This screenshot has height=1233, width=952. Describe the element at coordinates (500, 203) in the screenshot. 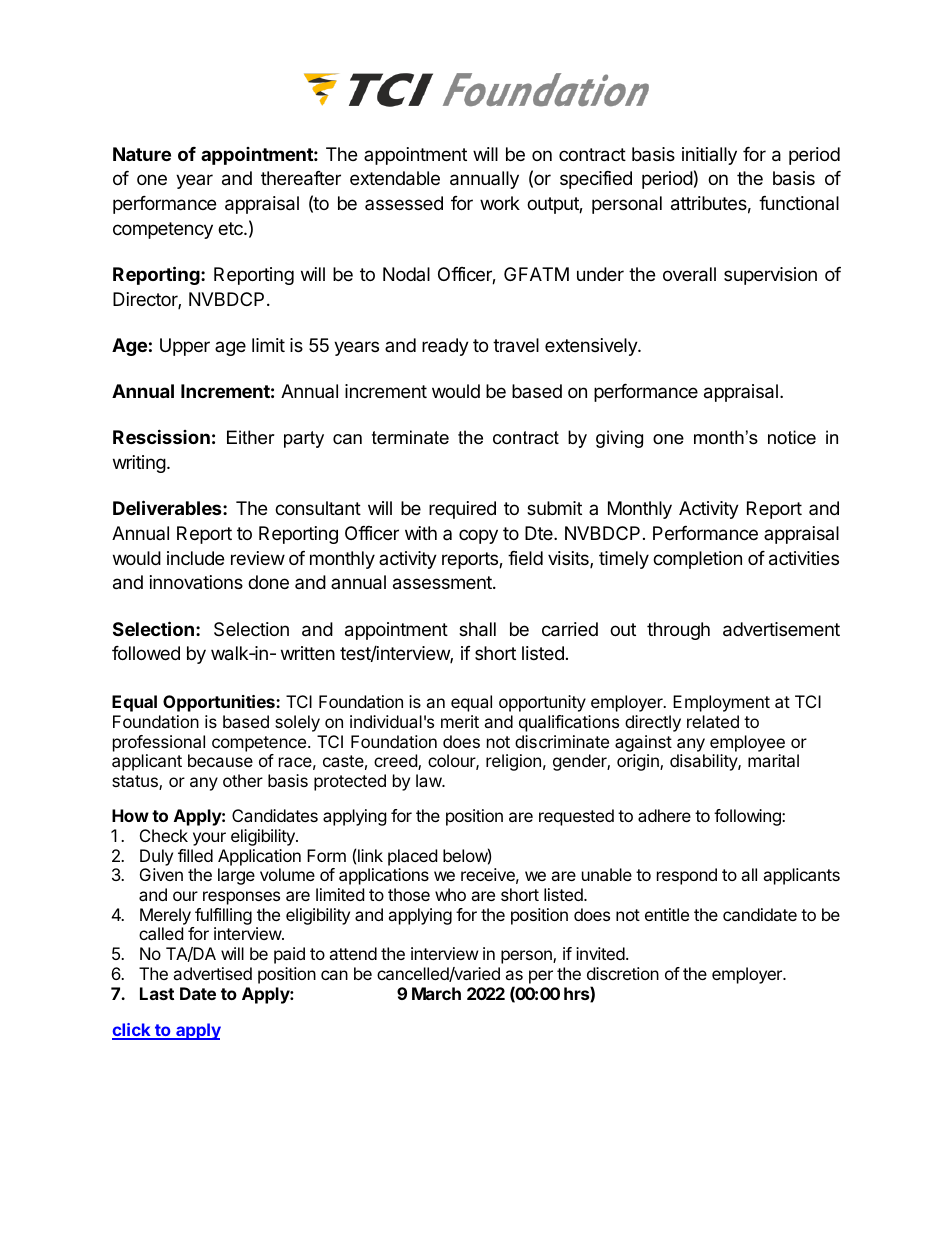

I see `work` at that location.
